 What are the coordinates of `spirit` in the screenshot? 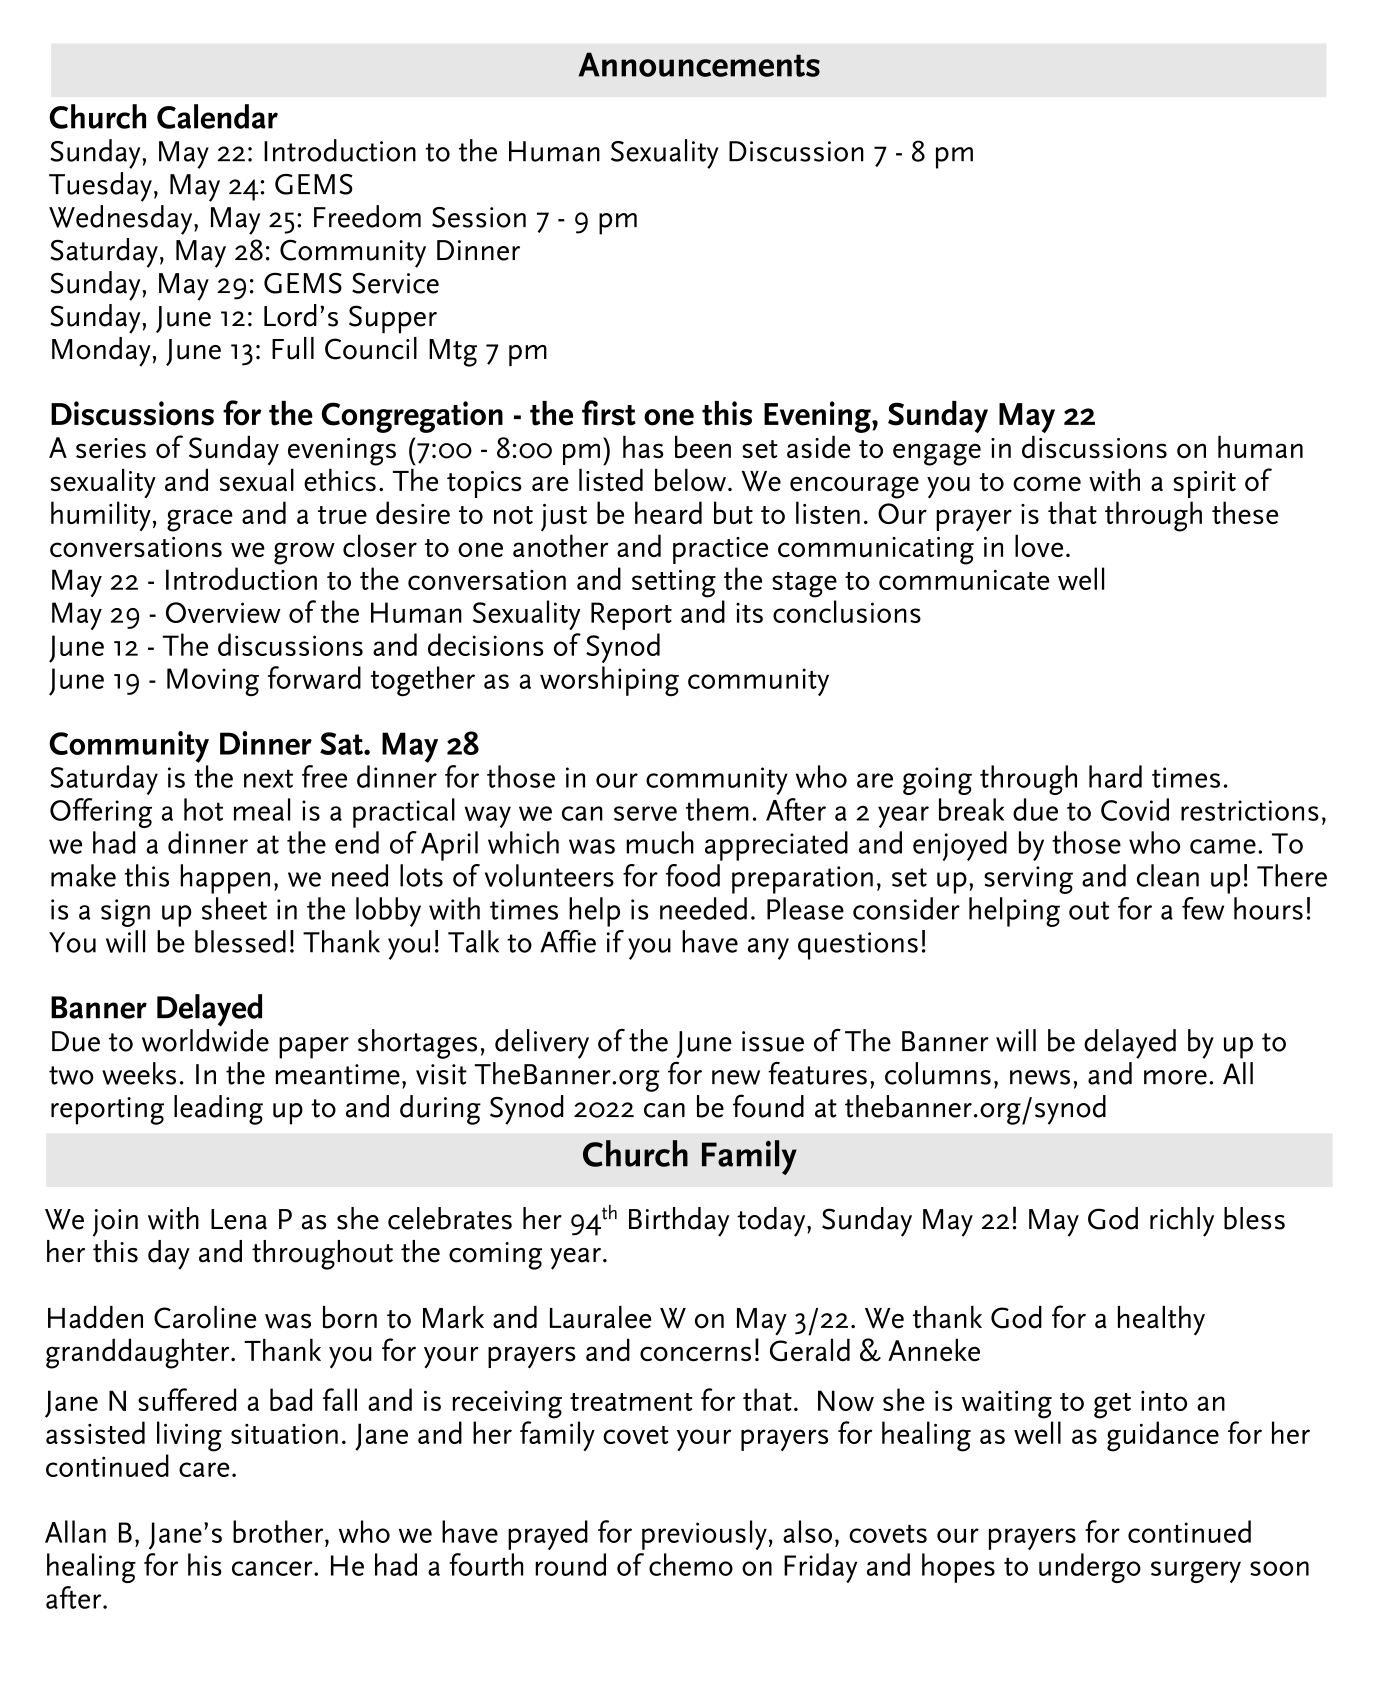 It's located at (1204, 484).
